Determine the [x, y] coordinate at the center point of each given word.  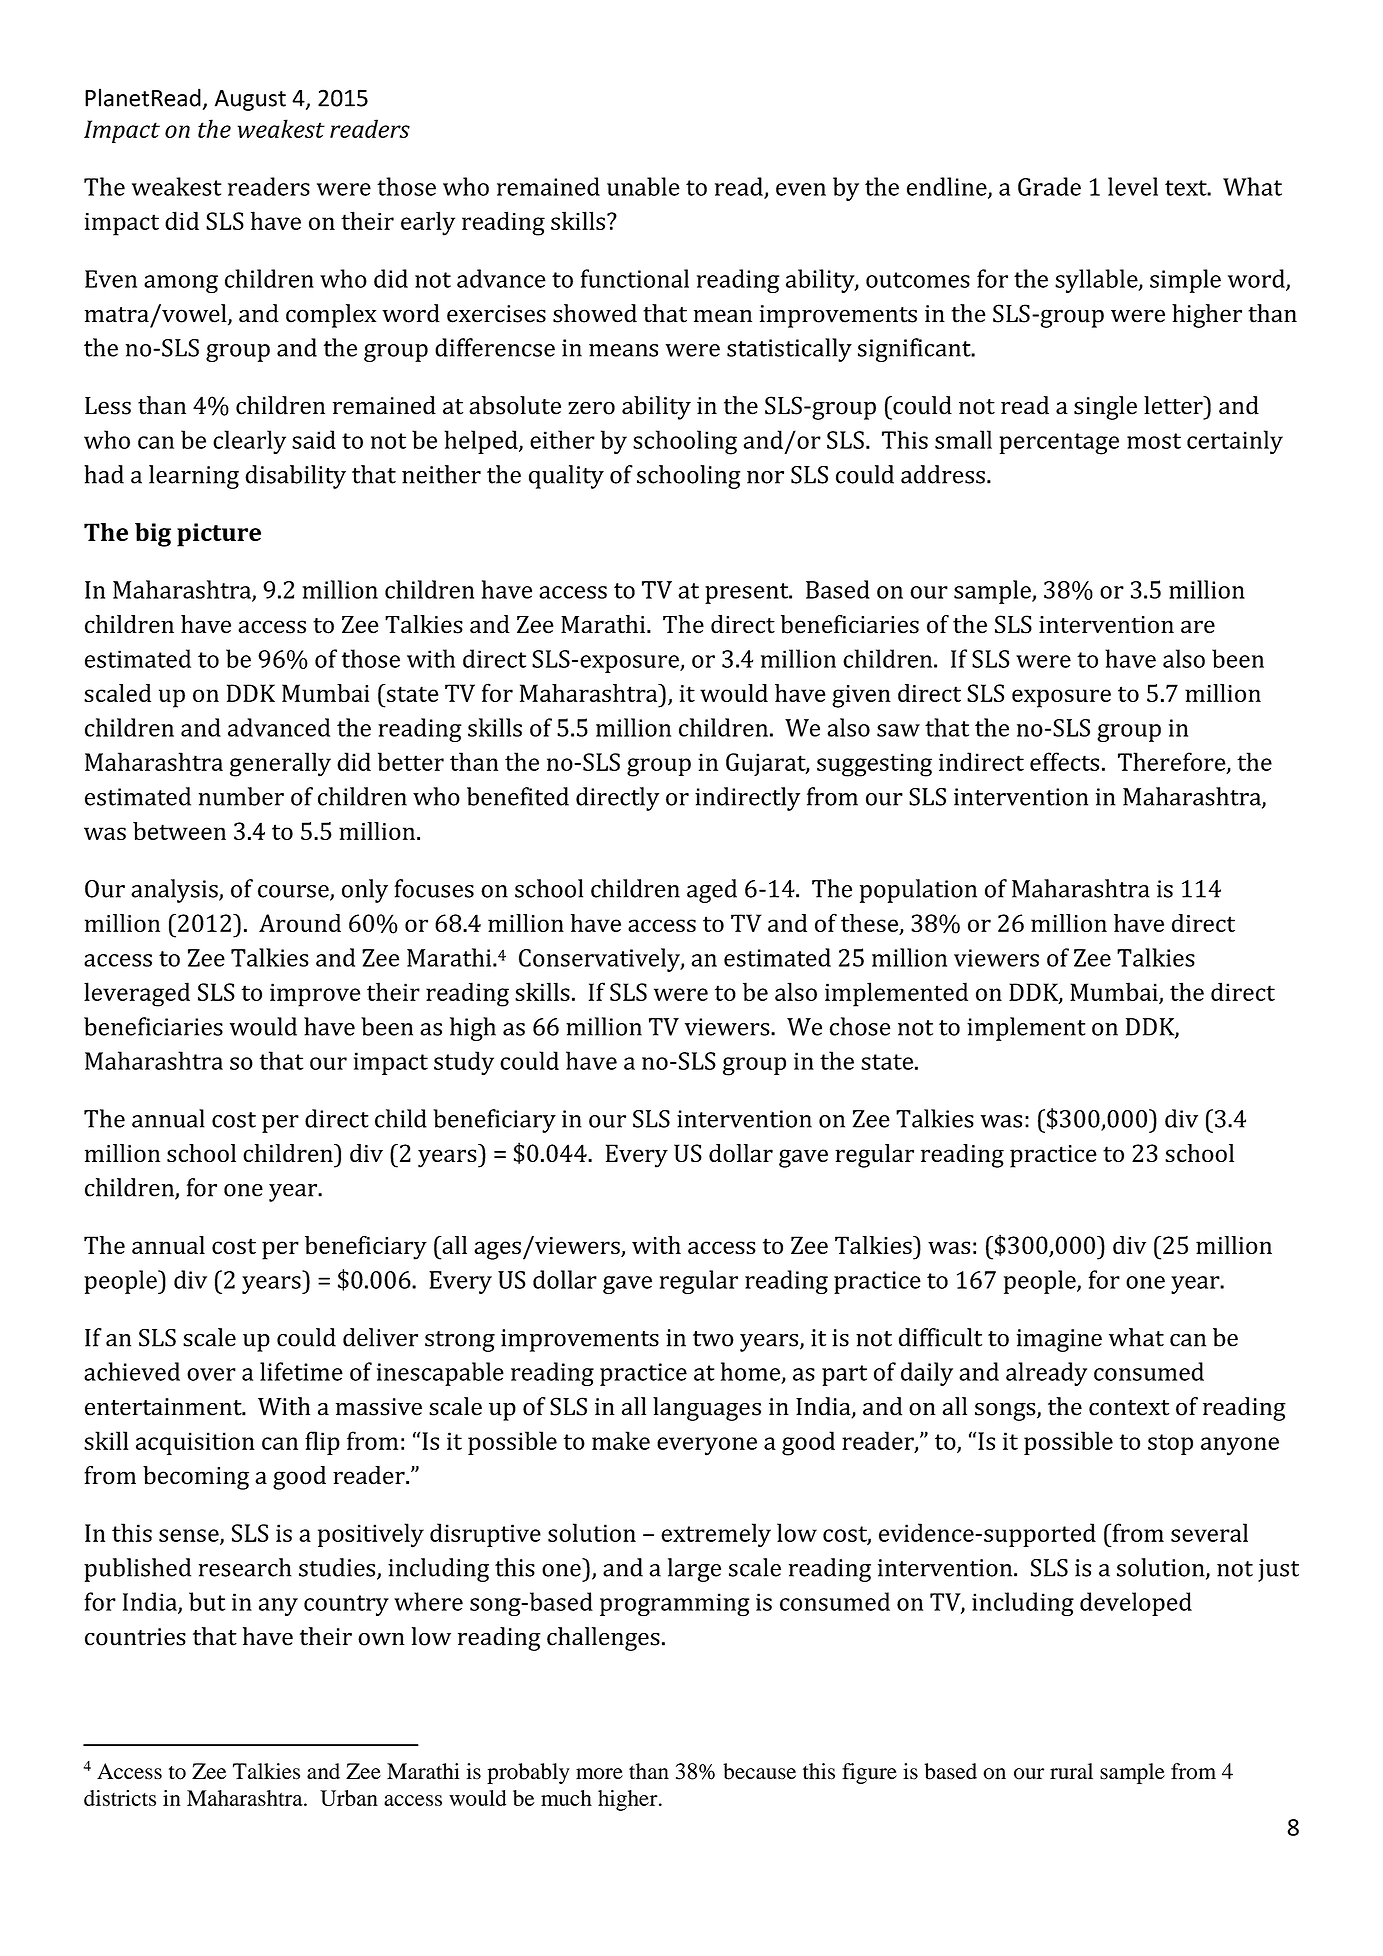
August [250, 100]
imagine [1059, 1340]
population [918, 891]
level [1133, 186]
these [871, 924]
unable [643, 186]
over [211, 1374]
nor [765, 477]
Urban [349, 1798]
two [713, 1339]
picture [219, 535]
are [1198, 627]
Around [300, 923]
